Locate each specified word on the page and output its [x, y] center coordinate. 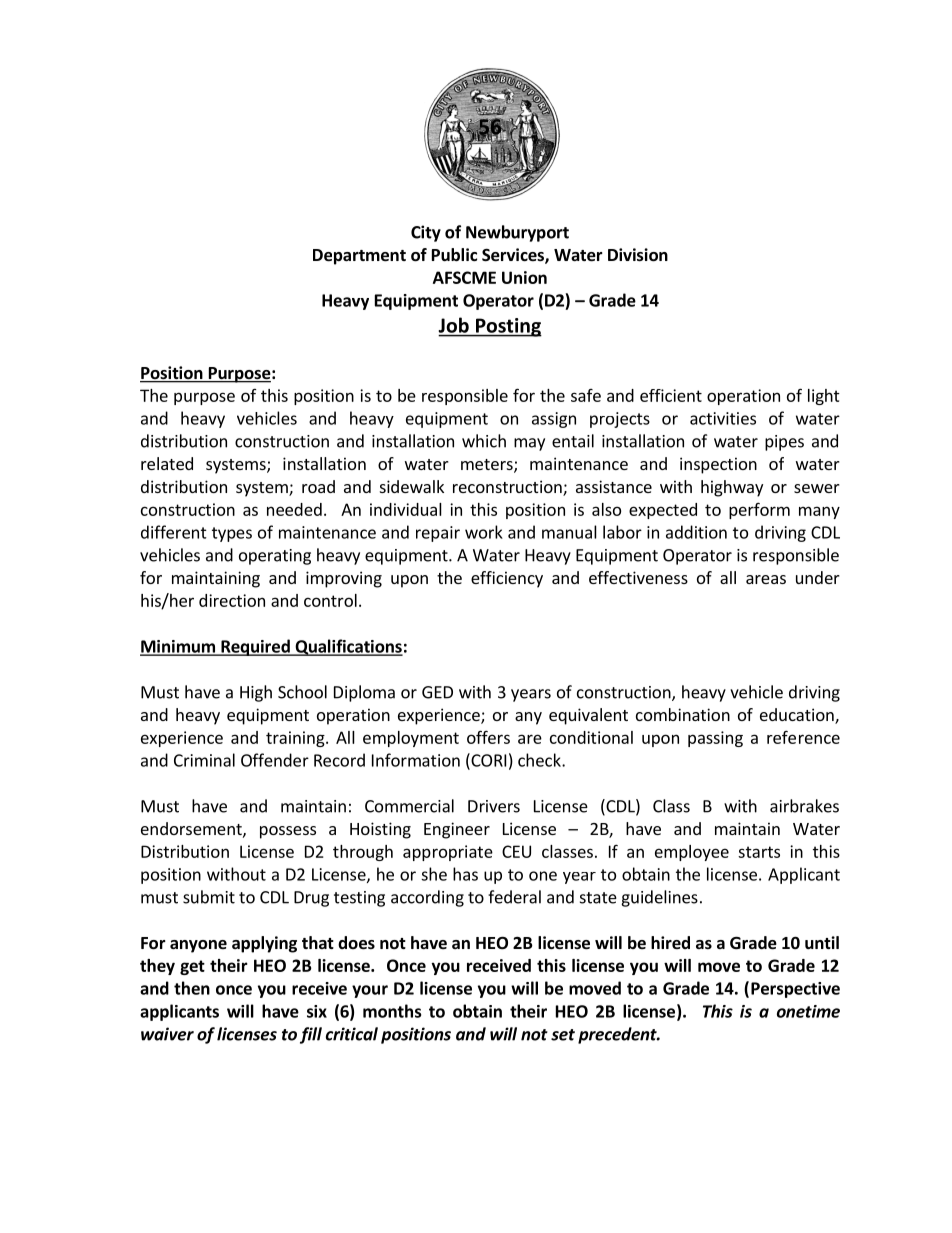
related [167, 463]
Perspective [795, 990]
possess [288, 832]
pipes [784, 443]
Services [514, 256]
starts [759, 852]
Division [638, 255]
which [484, 441]
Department [359, 257]
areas [766, 579]
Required [255, 647]
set [563, 1035]
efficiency [507, 579]
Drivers [494, 806]
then [192, 988]
